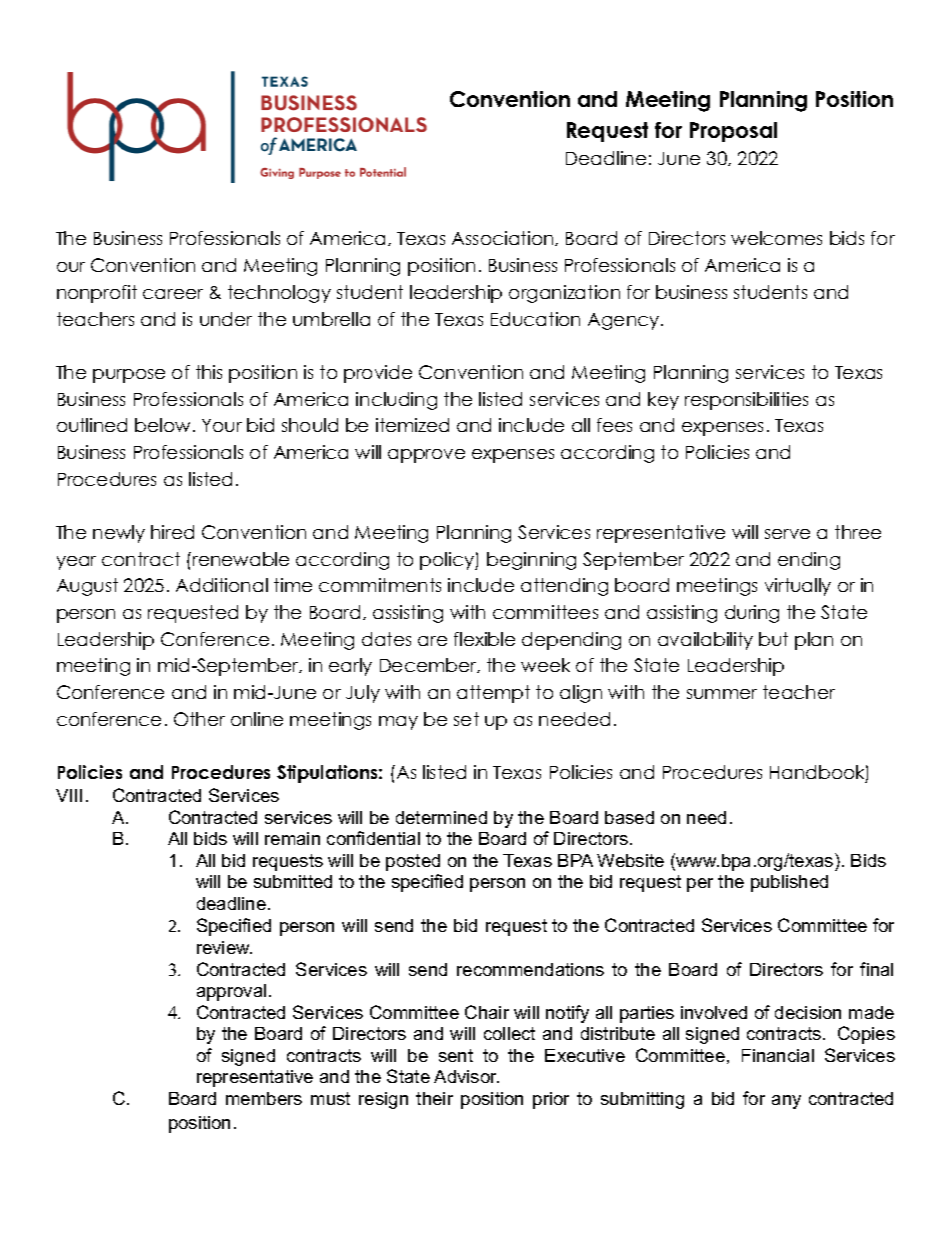 This screenshot has width=952, height=1233. What do you see at coordinates (466, 719) in the screenshot?
I see `set` at bounding box center [466, 719].
